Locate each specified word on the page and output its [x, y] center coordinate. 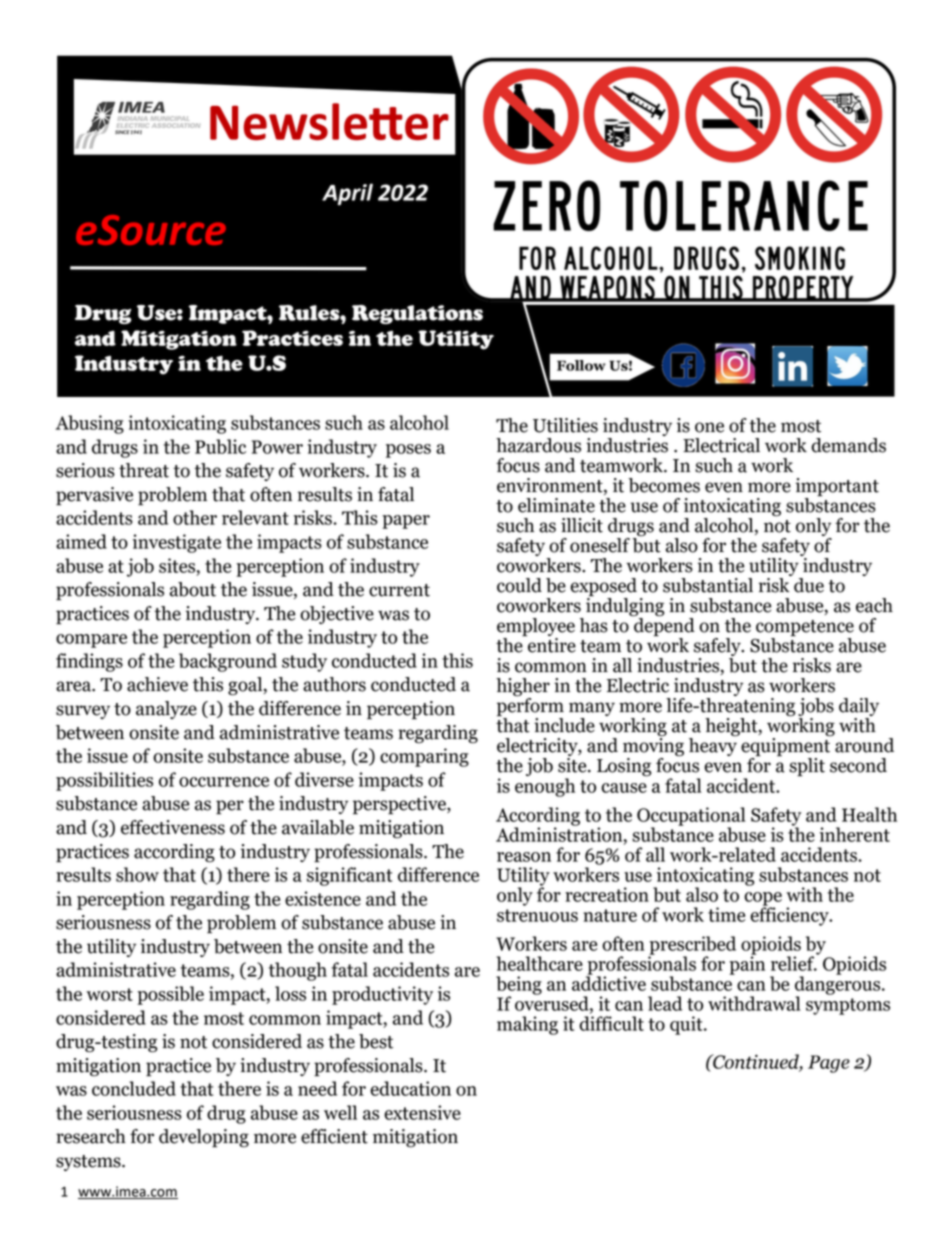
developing [204, 1138]
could [519, 585]
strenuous [537, 915]
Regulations [417, 314]
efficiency [790, 915]
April [347, 194]
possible [170, 995]
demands [848, 445]
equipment [785, 747]
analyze [166, 710]
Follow [581, 365]
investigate [177, 543]
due [809, 585]
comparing [424, 757]
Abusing [89, 424]
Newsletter [329, 121]
